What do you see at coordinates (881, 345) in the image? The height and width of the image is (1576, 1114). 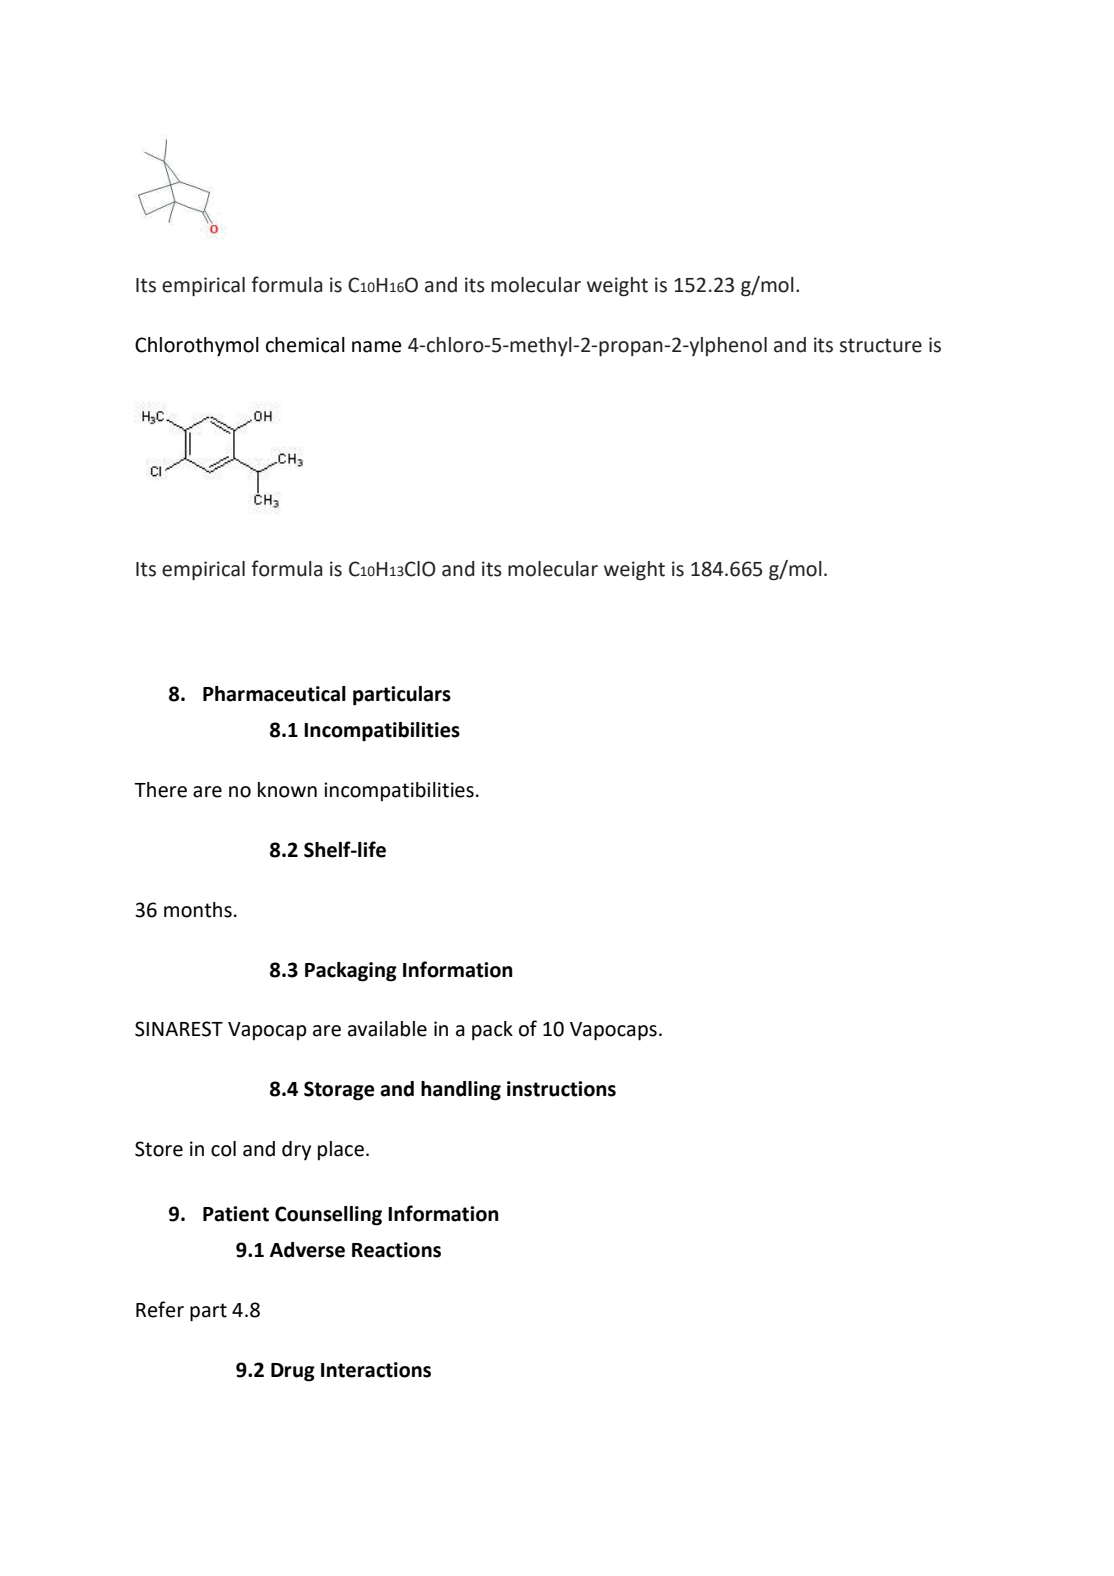 I see `structure` at bounding box center [881, 345].
